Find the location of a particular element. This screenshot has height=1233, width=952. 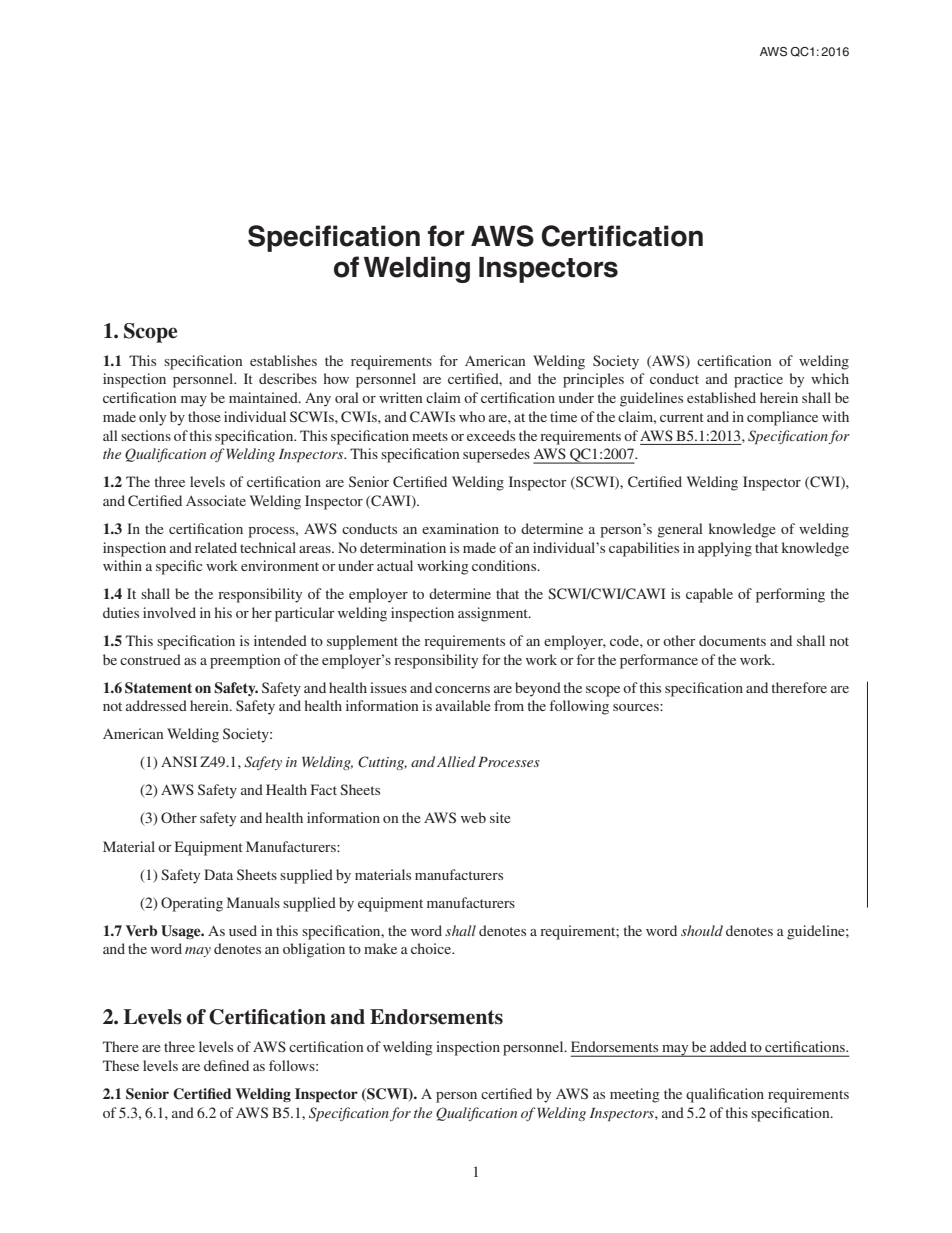

who is located at coordinates (472, 416).
